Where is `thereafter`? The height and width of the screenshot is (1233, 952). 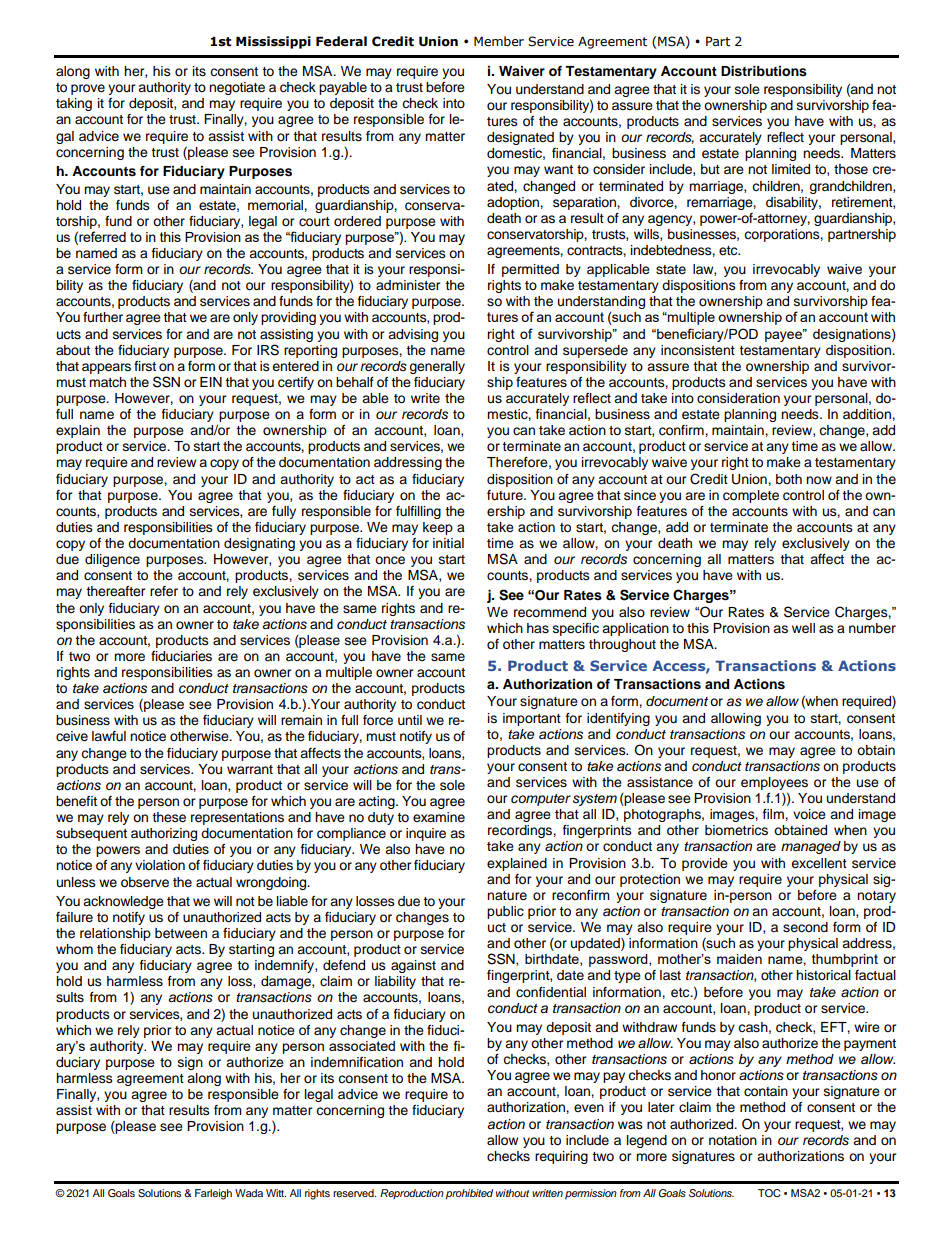 thereafter is located at coordinates (116, 591).
